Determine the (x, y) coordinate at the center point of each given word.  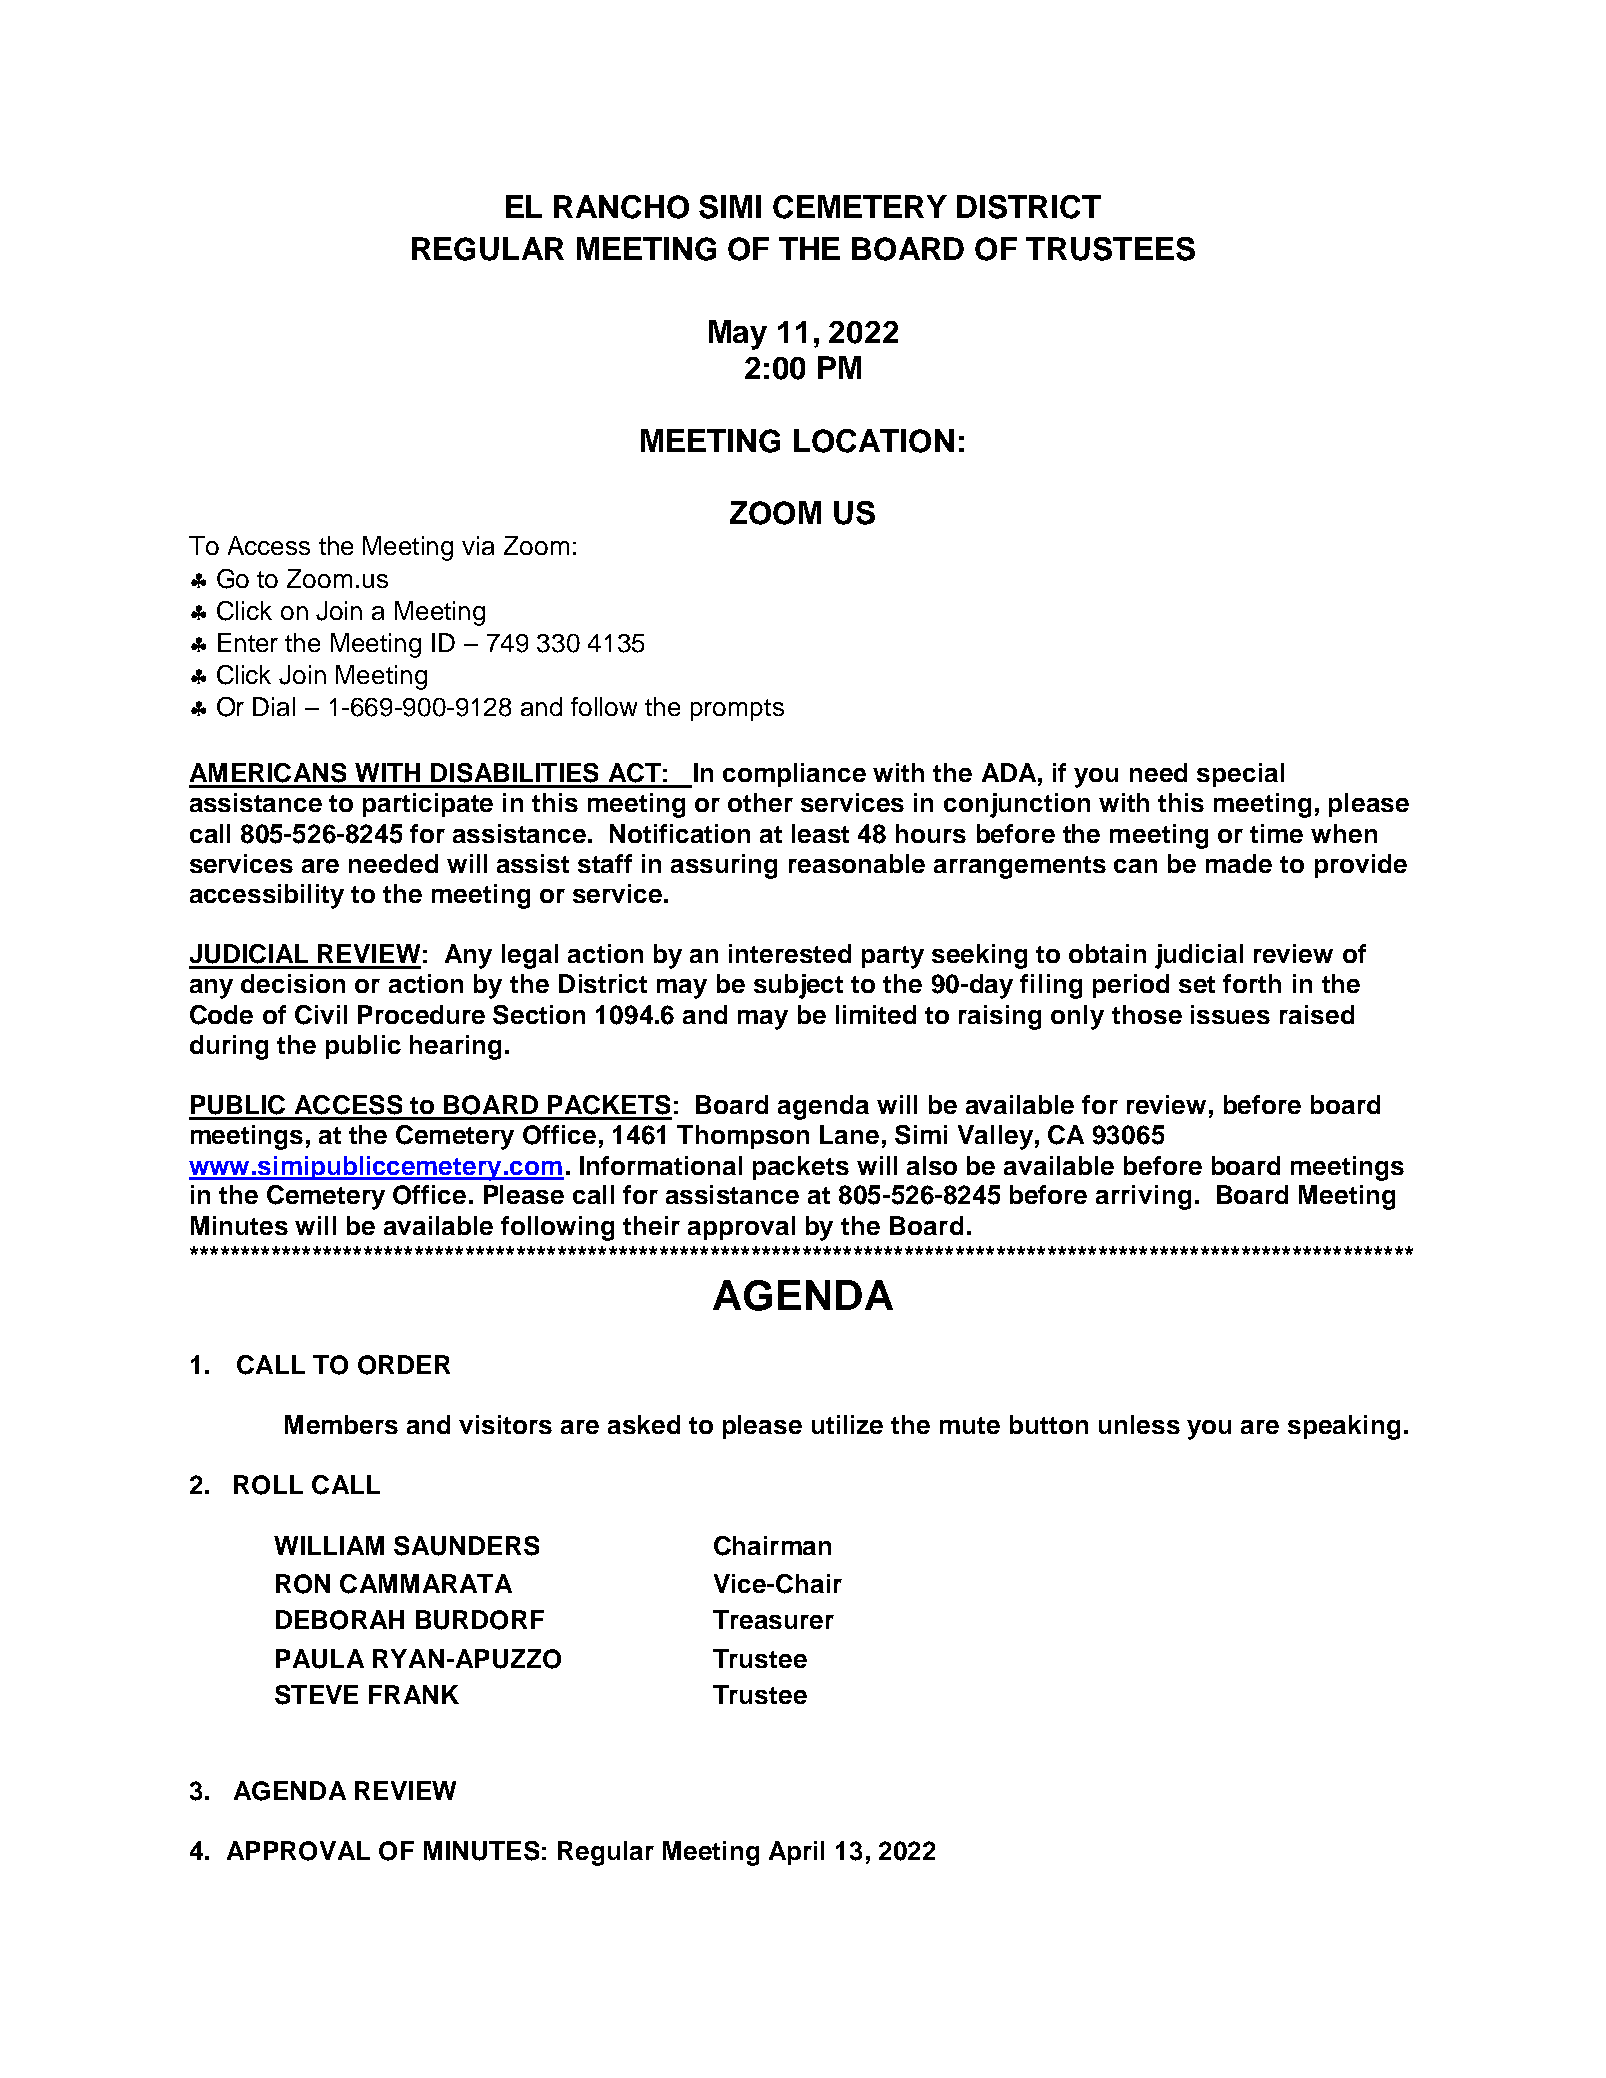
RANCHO (621, 207)
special (1240, 775)
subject (798, 986)
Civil (321, 1015)
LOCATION (874, 441)
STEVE (316, 1695)
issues (1230, 1014)
